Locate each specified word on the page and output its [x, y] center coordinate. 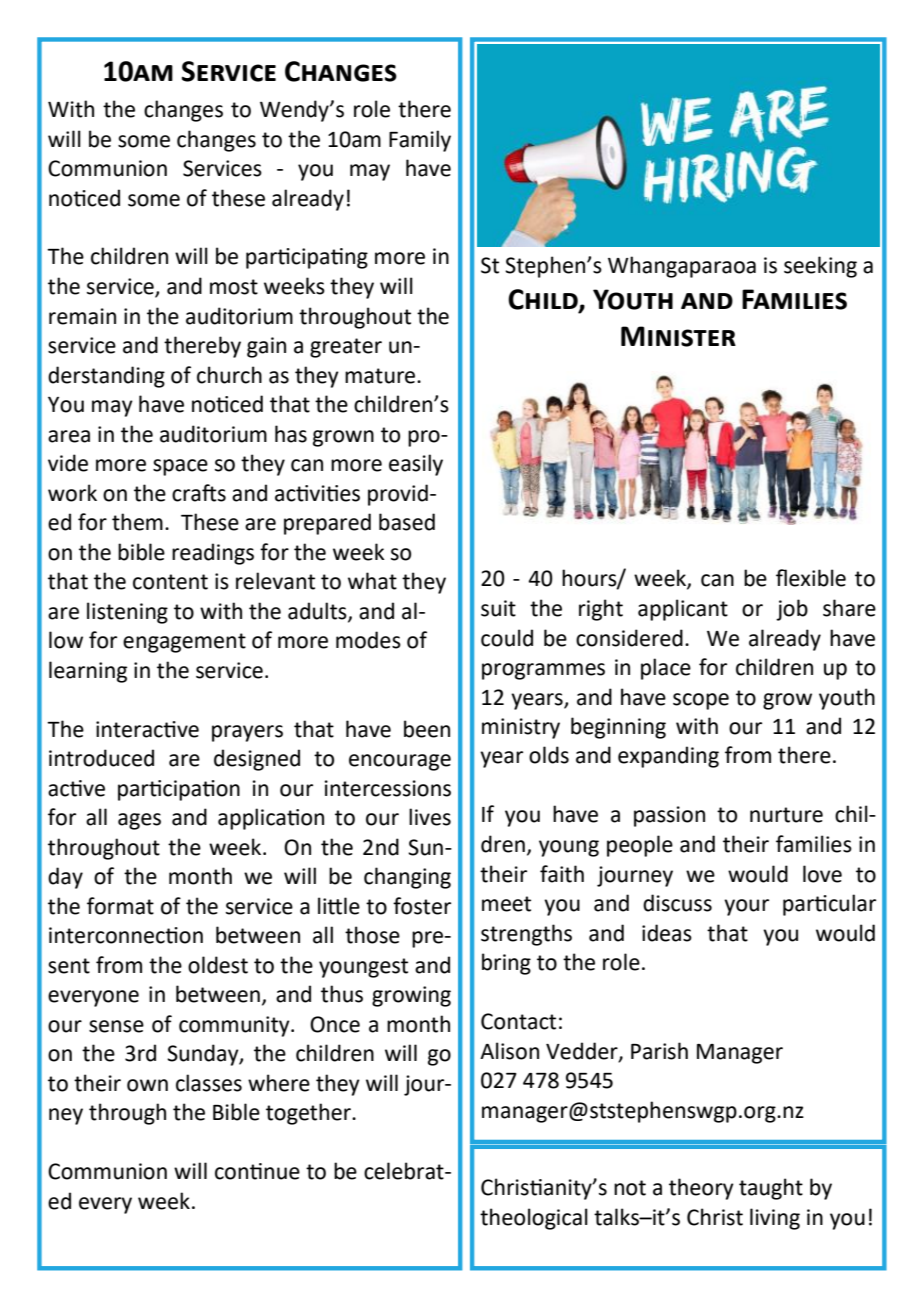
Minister [678, 336]
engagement [184, 643]
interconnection [126, 935]
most [234, 287]
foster [422, 906]
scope [701, 701]
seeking [820, 267]
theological [534, 1219]
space [180, 467]
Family [420, 141]
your [746, 907]
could [507, 638]
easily [416, 465]
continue [257, 1171]
